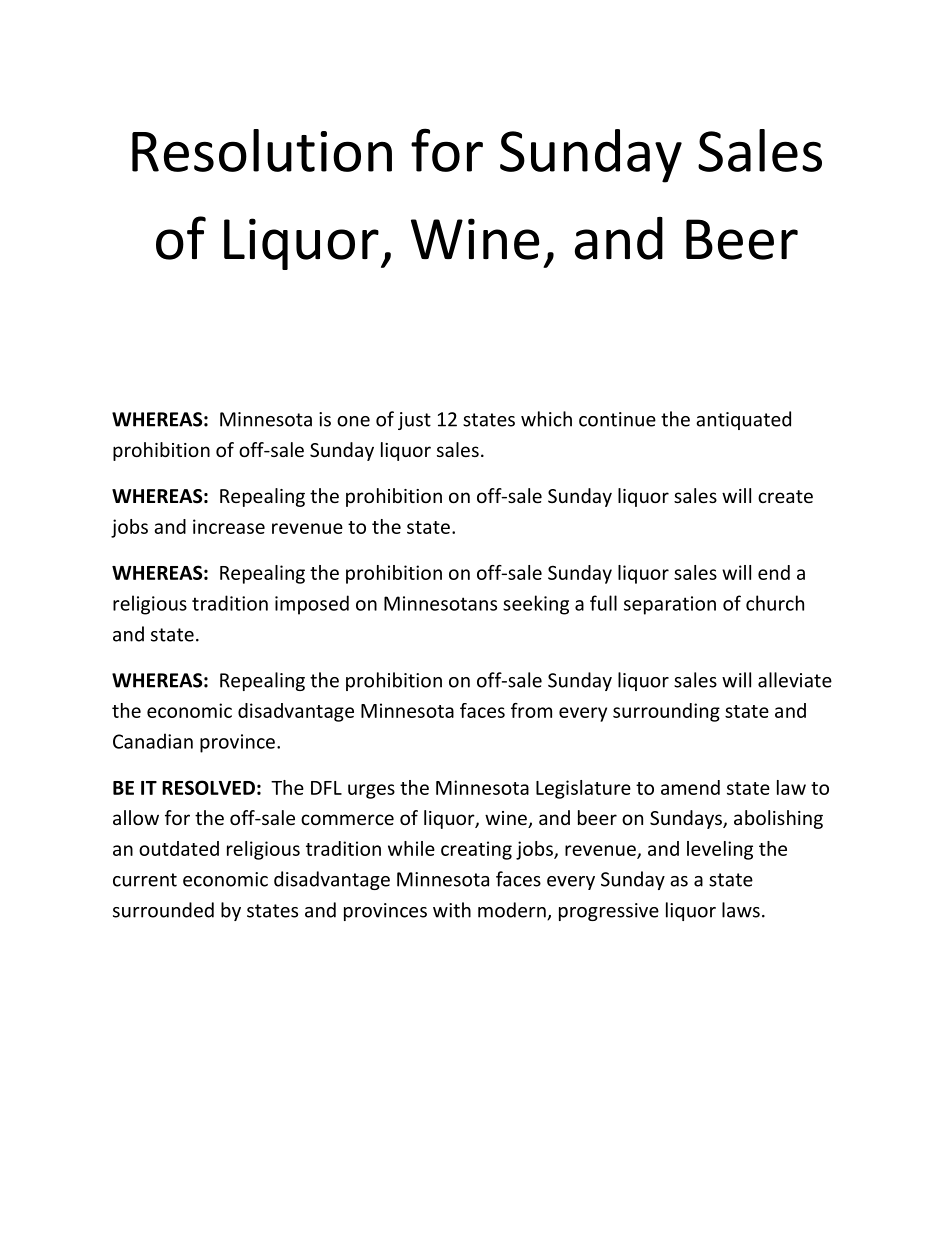 Image resolution: width=952 pixels, height=1233 pixels. What do you see at coordinates (414, 421) in the screenshot?
I see `just` at bounding box center [414, 421].
